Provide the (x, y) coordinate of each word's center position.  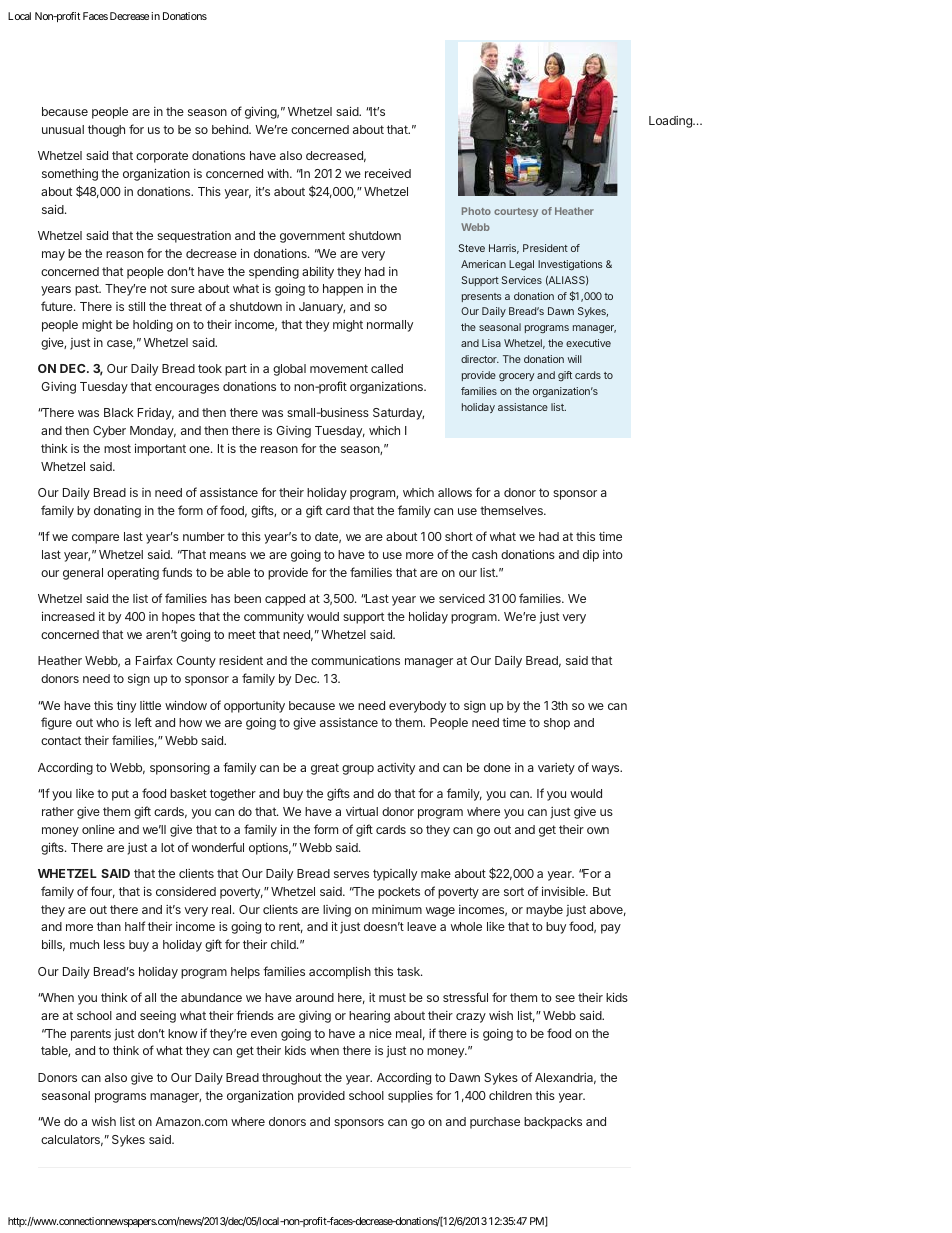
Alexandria (565, 1078)
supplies (410, 1096)
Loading (671, 122)
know (183, 1033)
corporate (162, 157)
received (388, 173)
